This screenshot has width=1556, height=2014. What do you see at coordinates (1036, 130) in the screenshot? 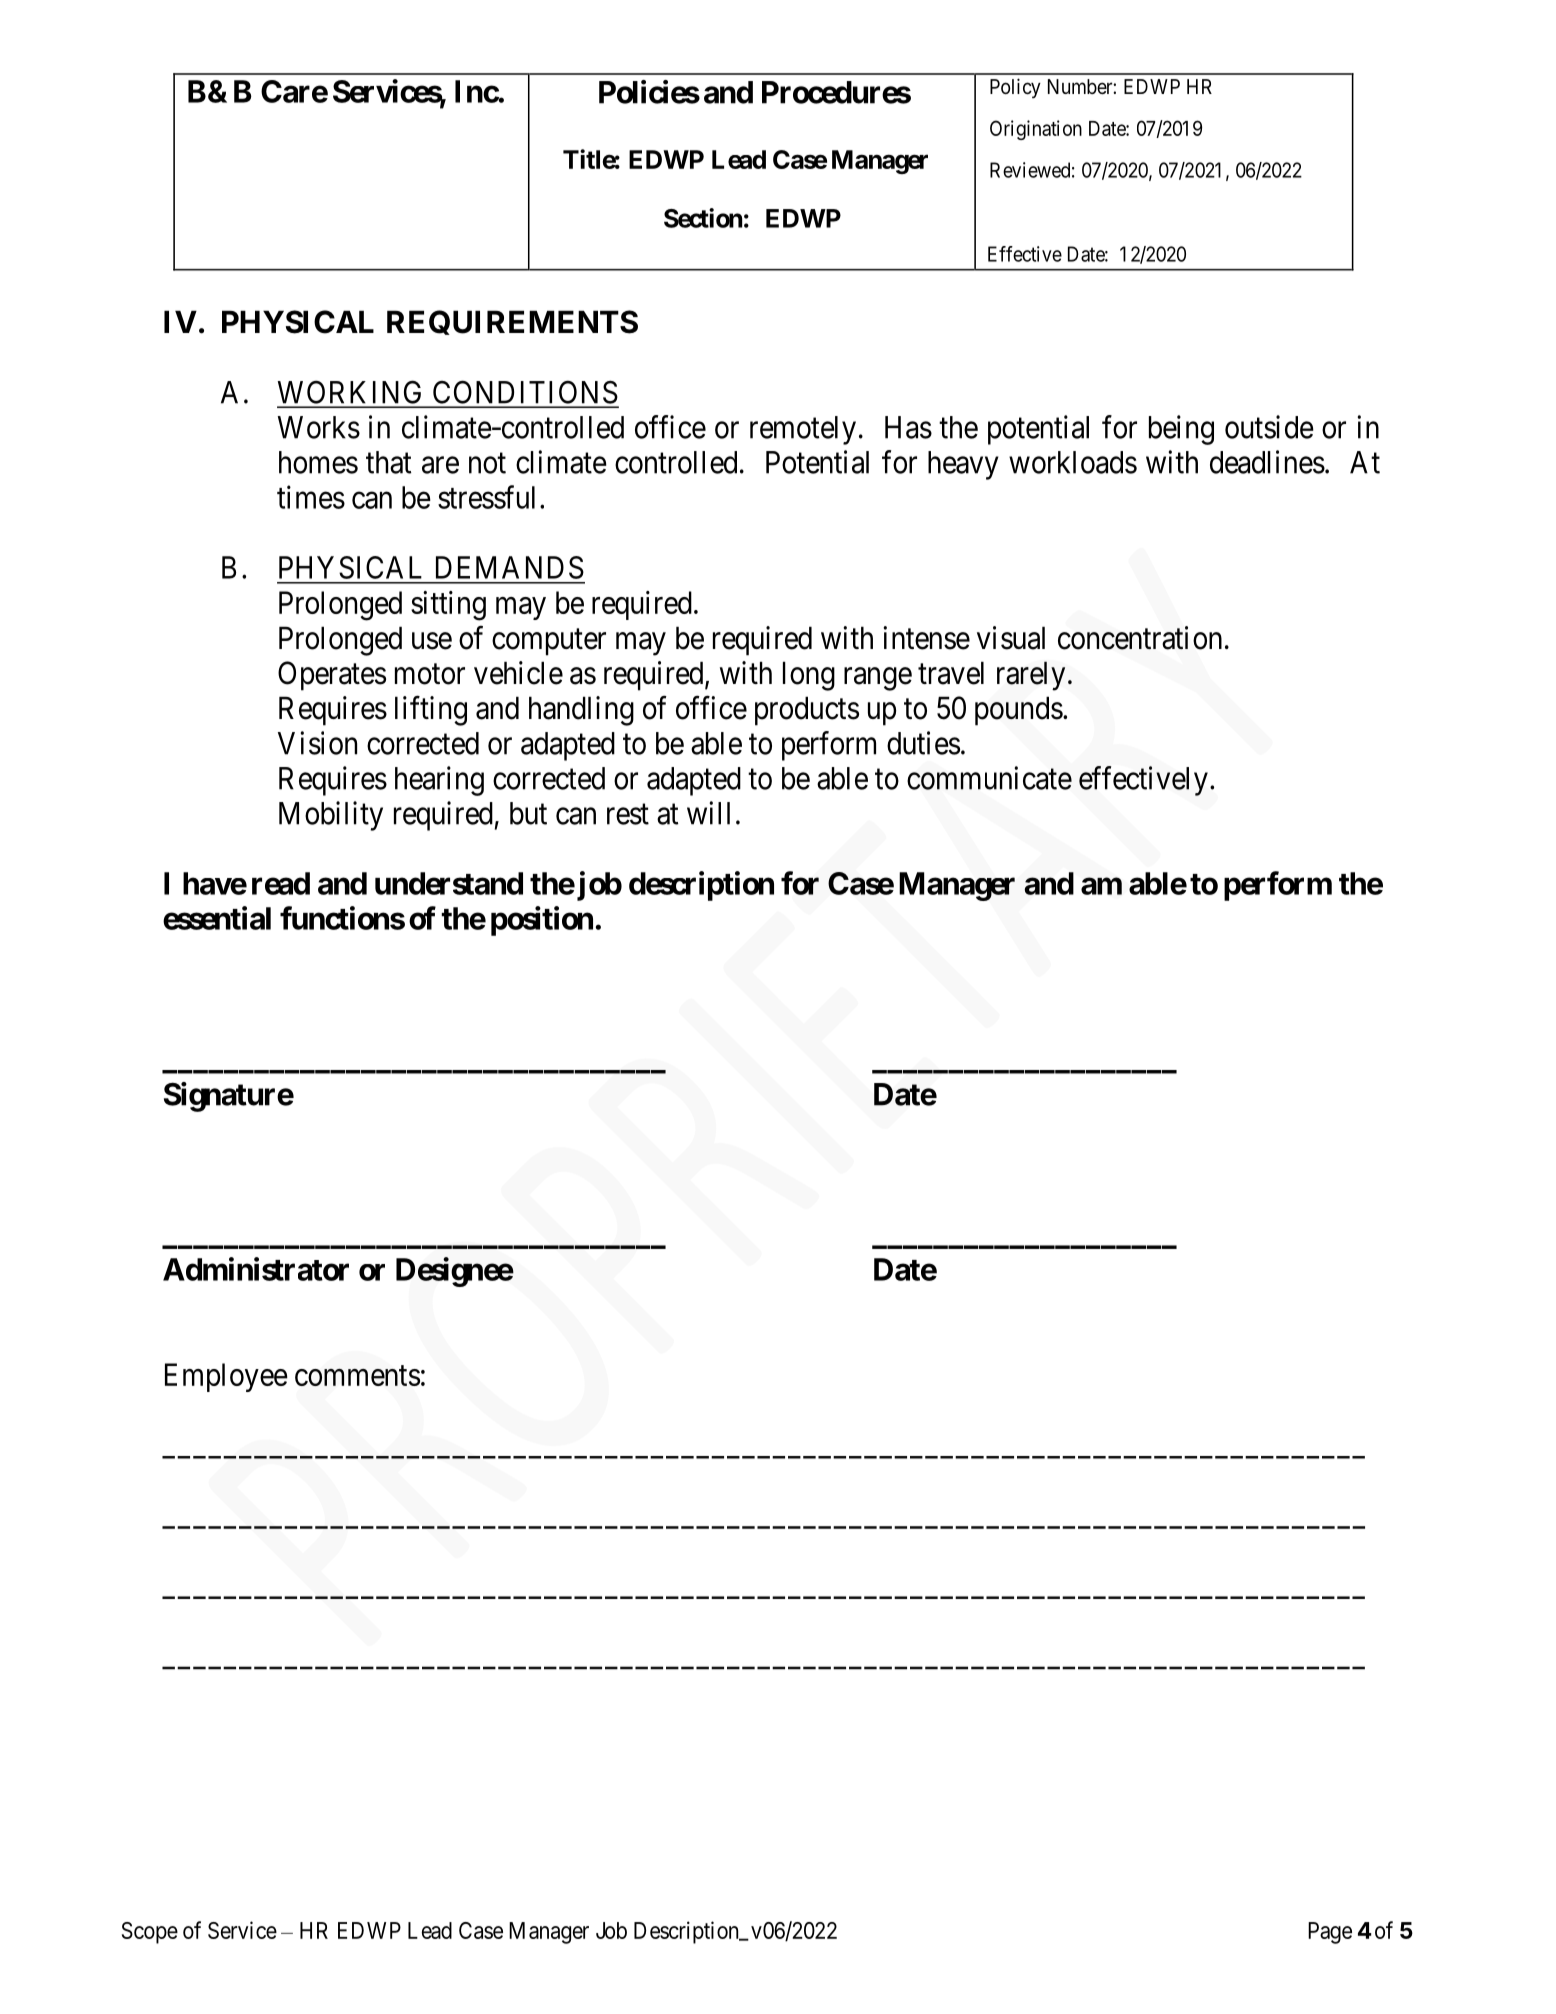
I see `Origination` at bounding box center [1036, 130].
